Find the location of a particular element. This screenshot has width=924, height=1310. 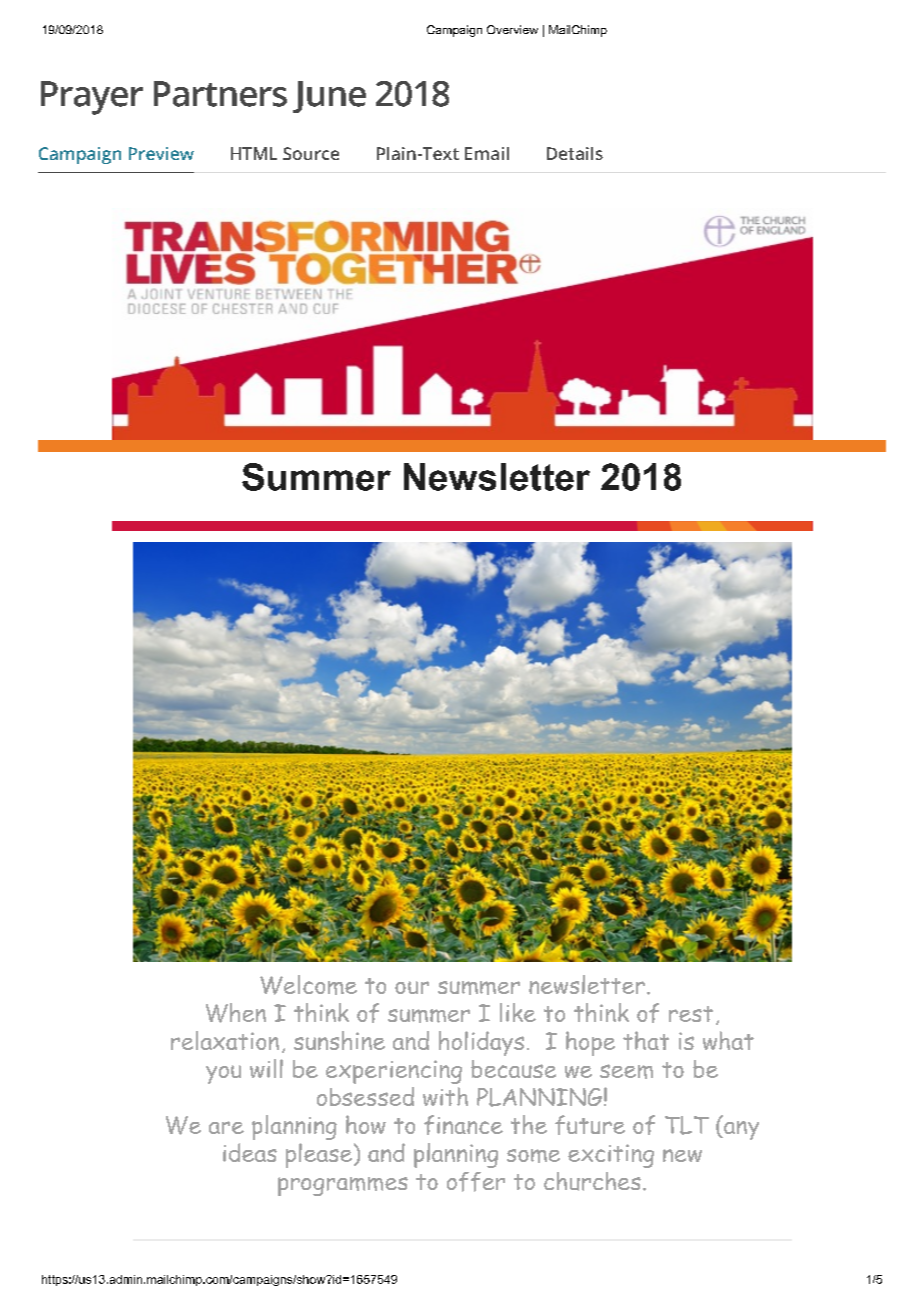

Source is located at coordinates (311, 153).
